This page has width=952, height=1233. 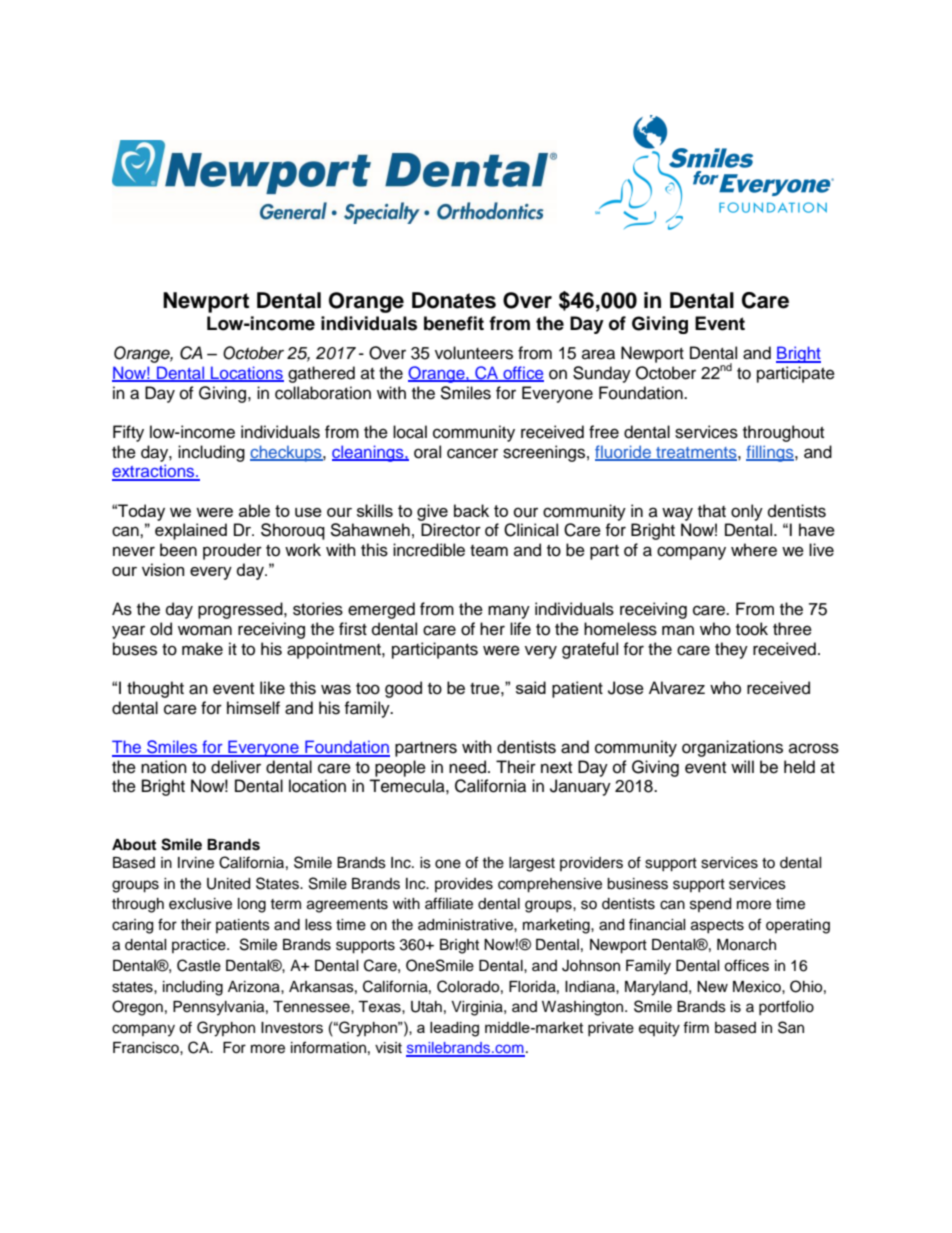 What do you see at coordinates (454, 323) in the page?
I see `benefit` at bounding box center [454, 323].
